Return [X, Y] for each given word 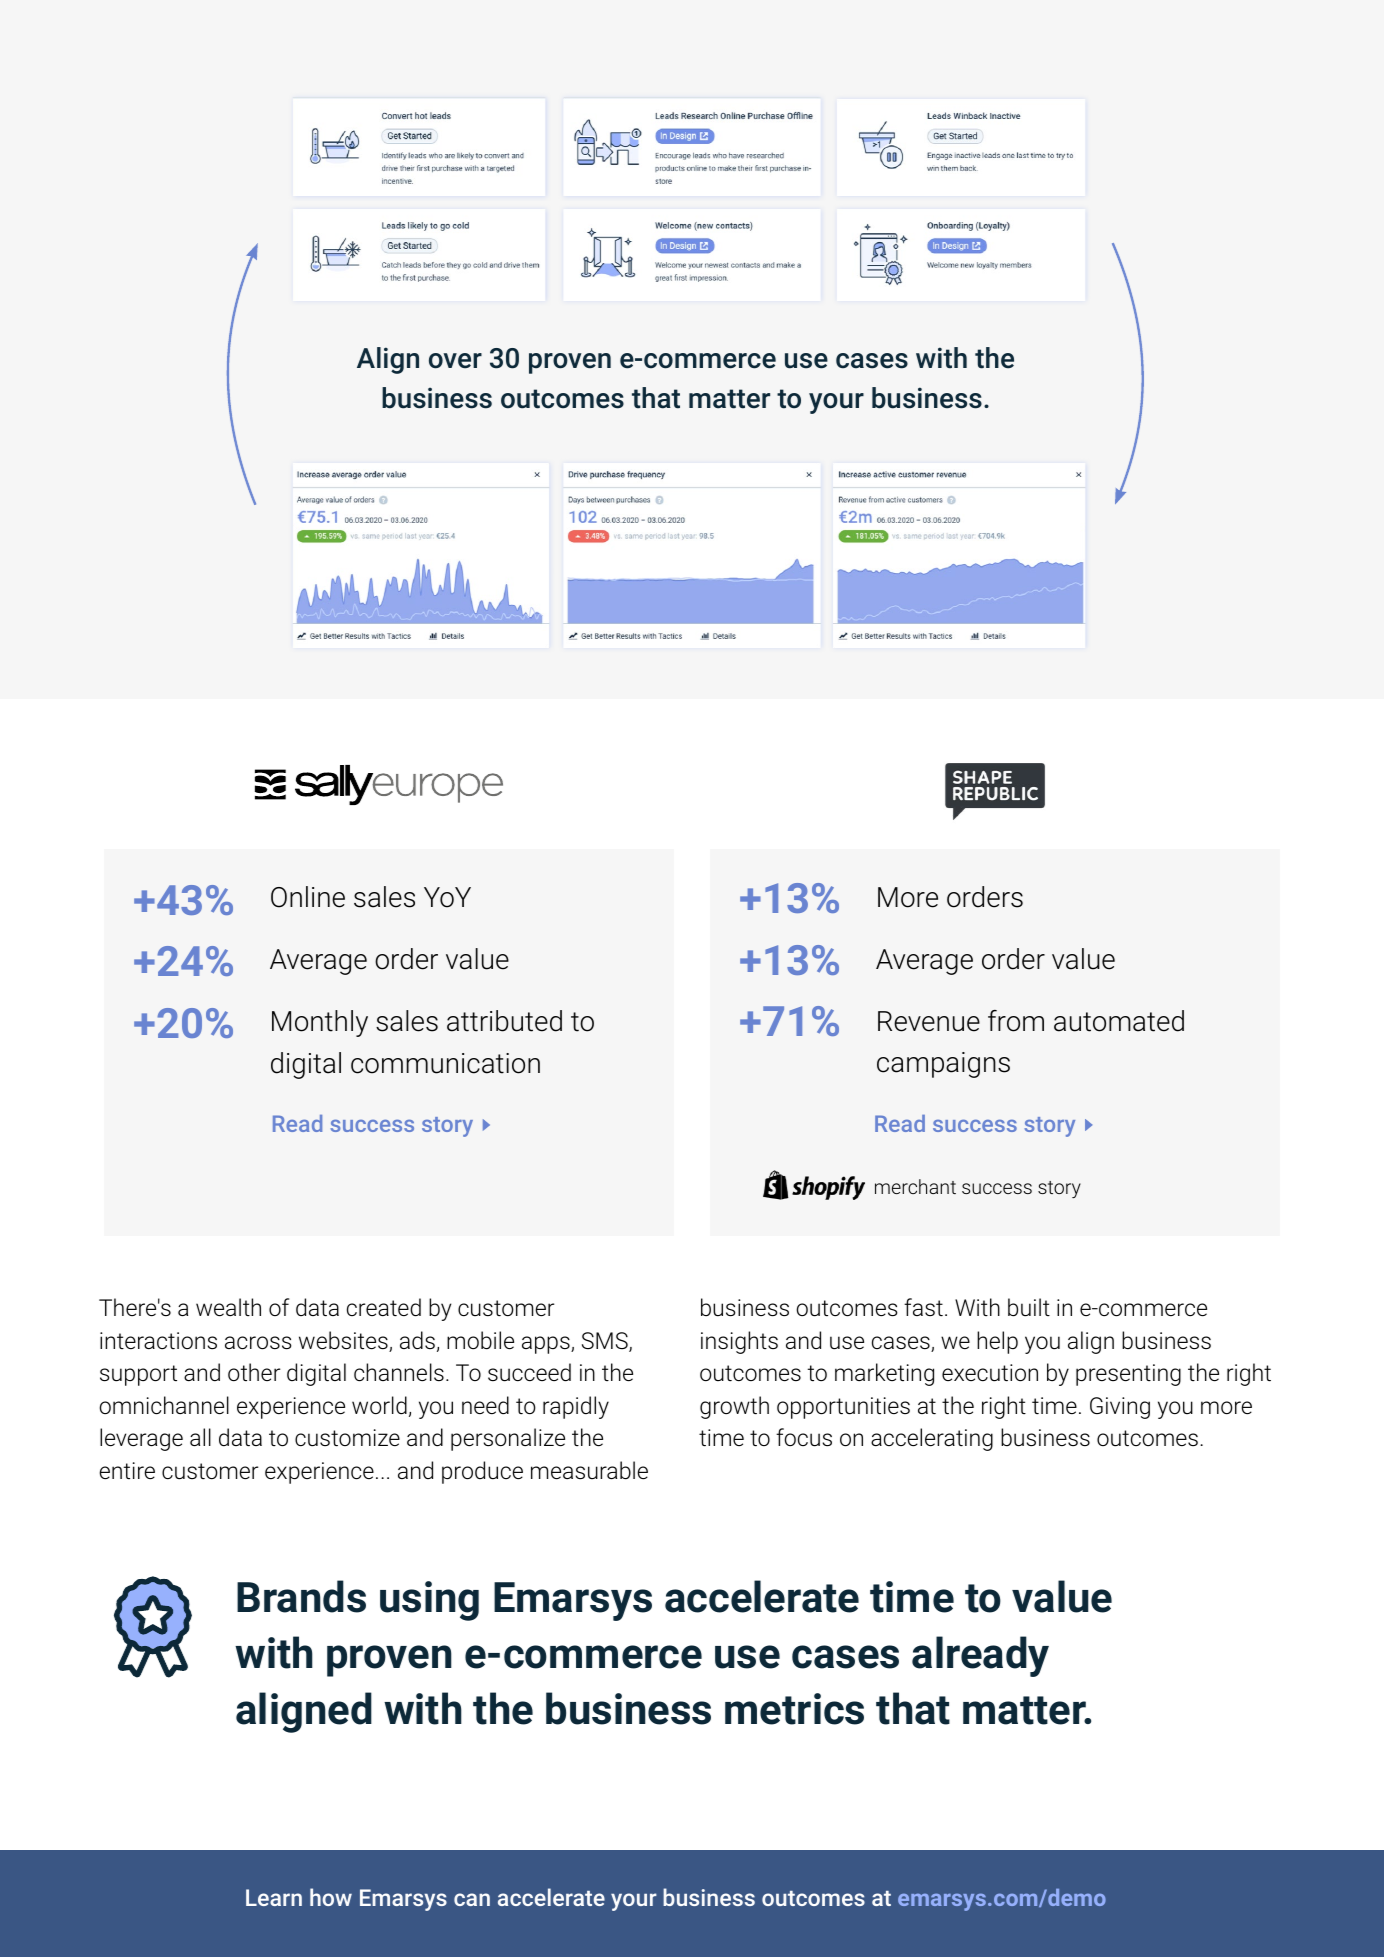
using [429, 1601]
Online [308, 897]
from [1016, 1021]
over [455, 361]
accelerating [932, 1439]
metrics [794, 1709]
